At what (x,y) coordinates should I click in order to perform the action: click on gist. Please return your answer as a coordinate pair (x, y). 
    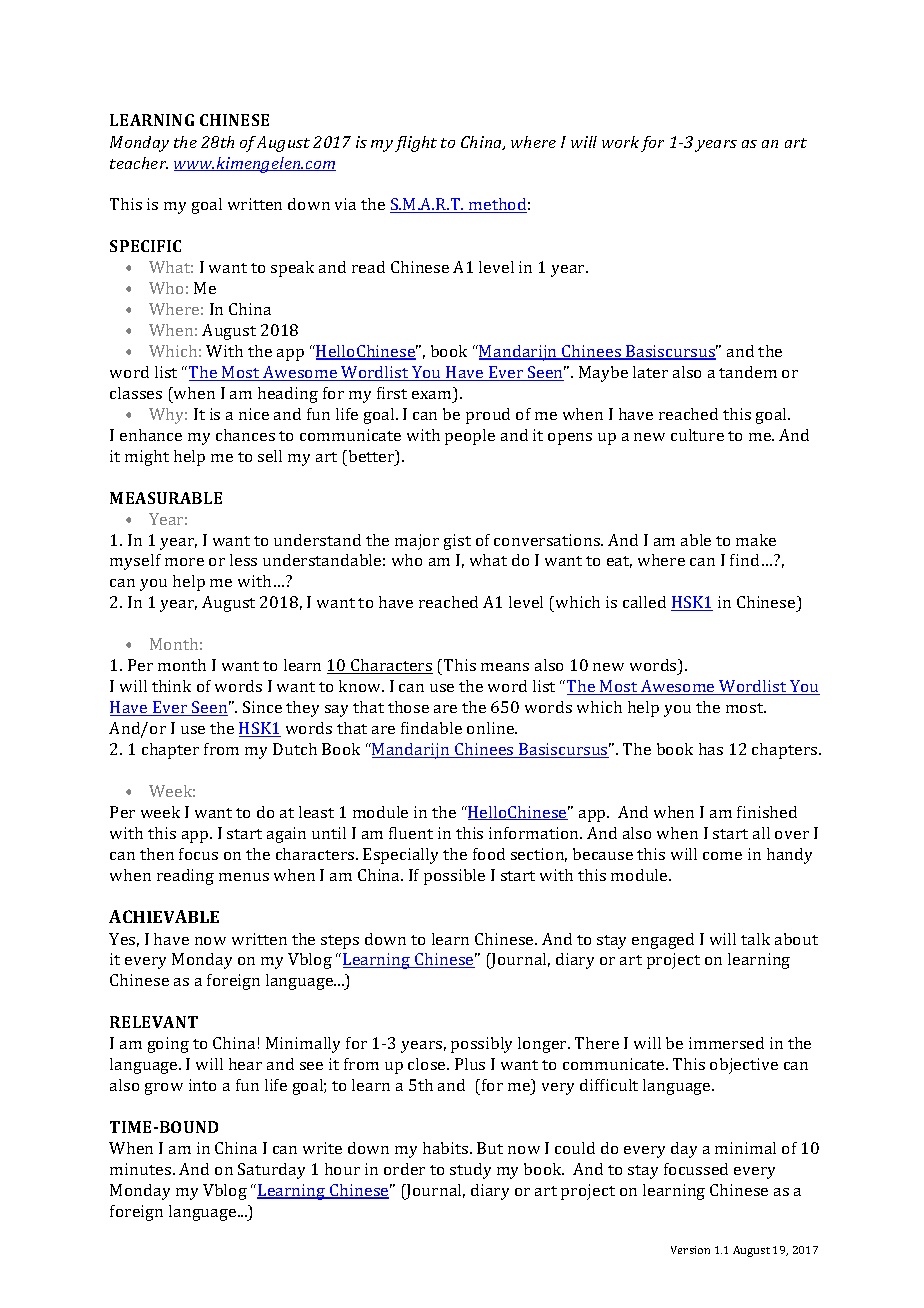
    Looking at the image, I should click on (457, 542).
